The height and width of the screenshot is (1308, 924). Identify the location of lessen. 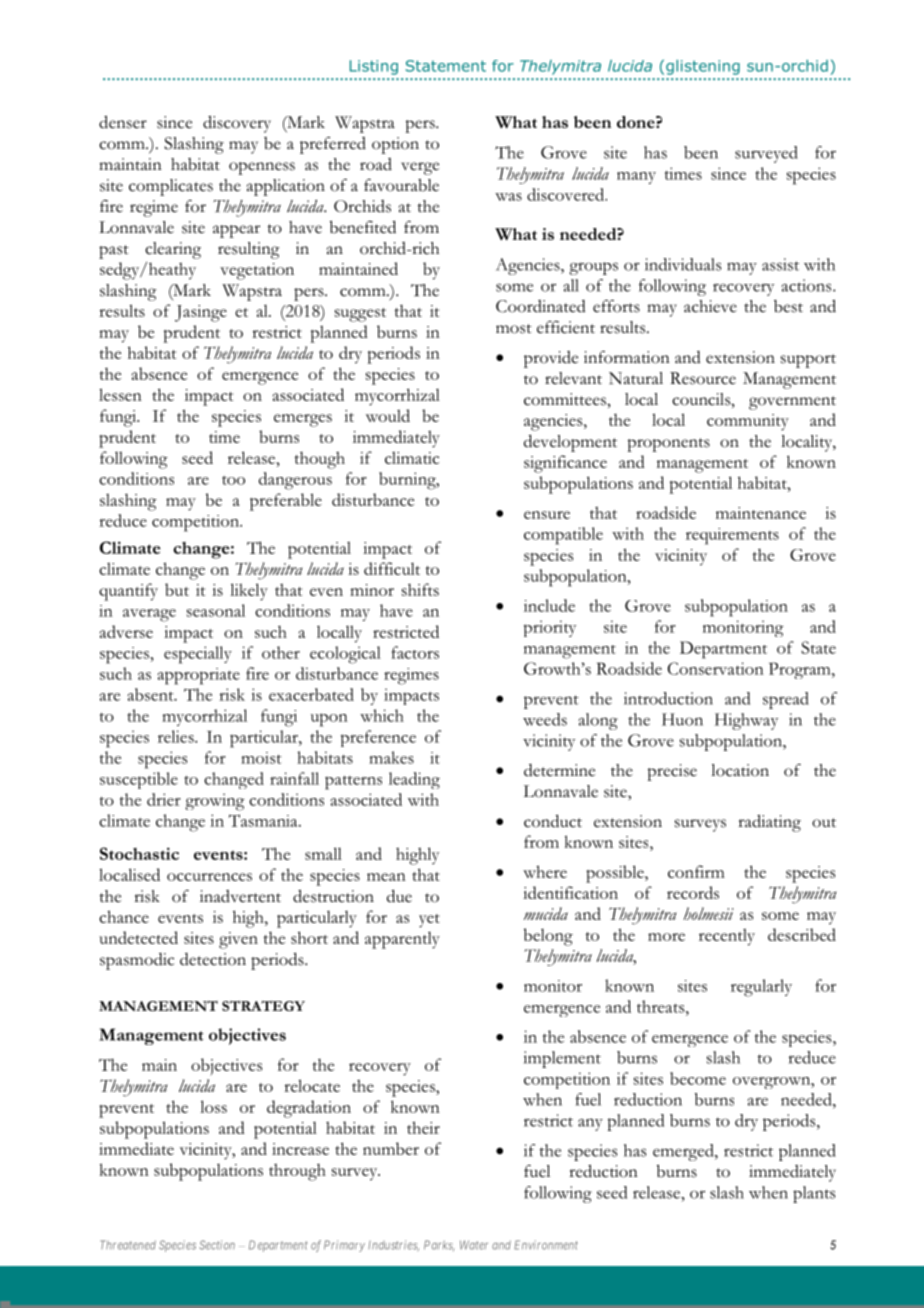
(120, 394).
